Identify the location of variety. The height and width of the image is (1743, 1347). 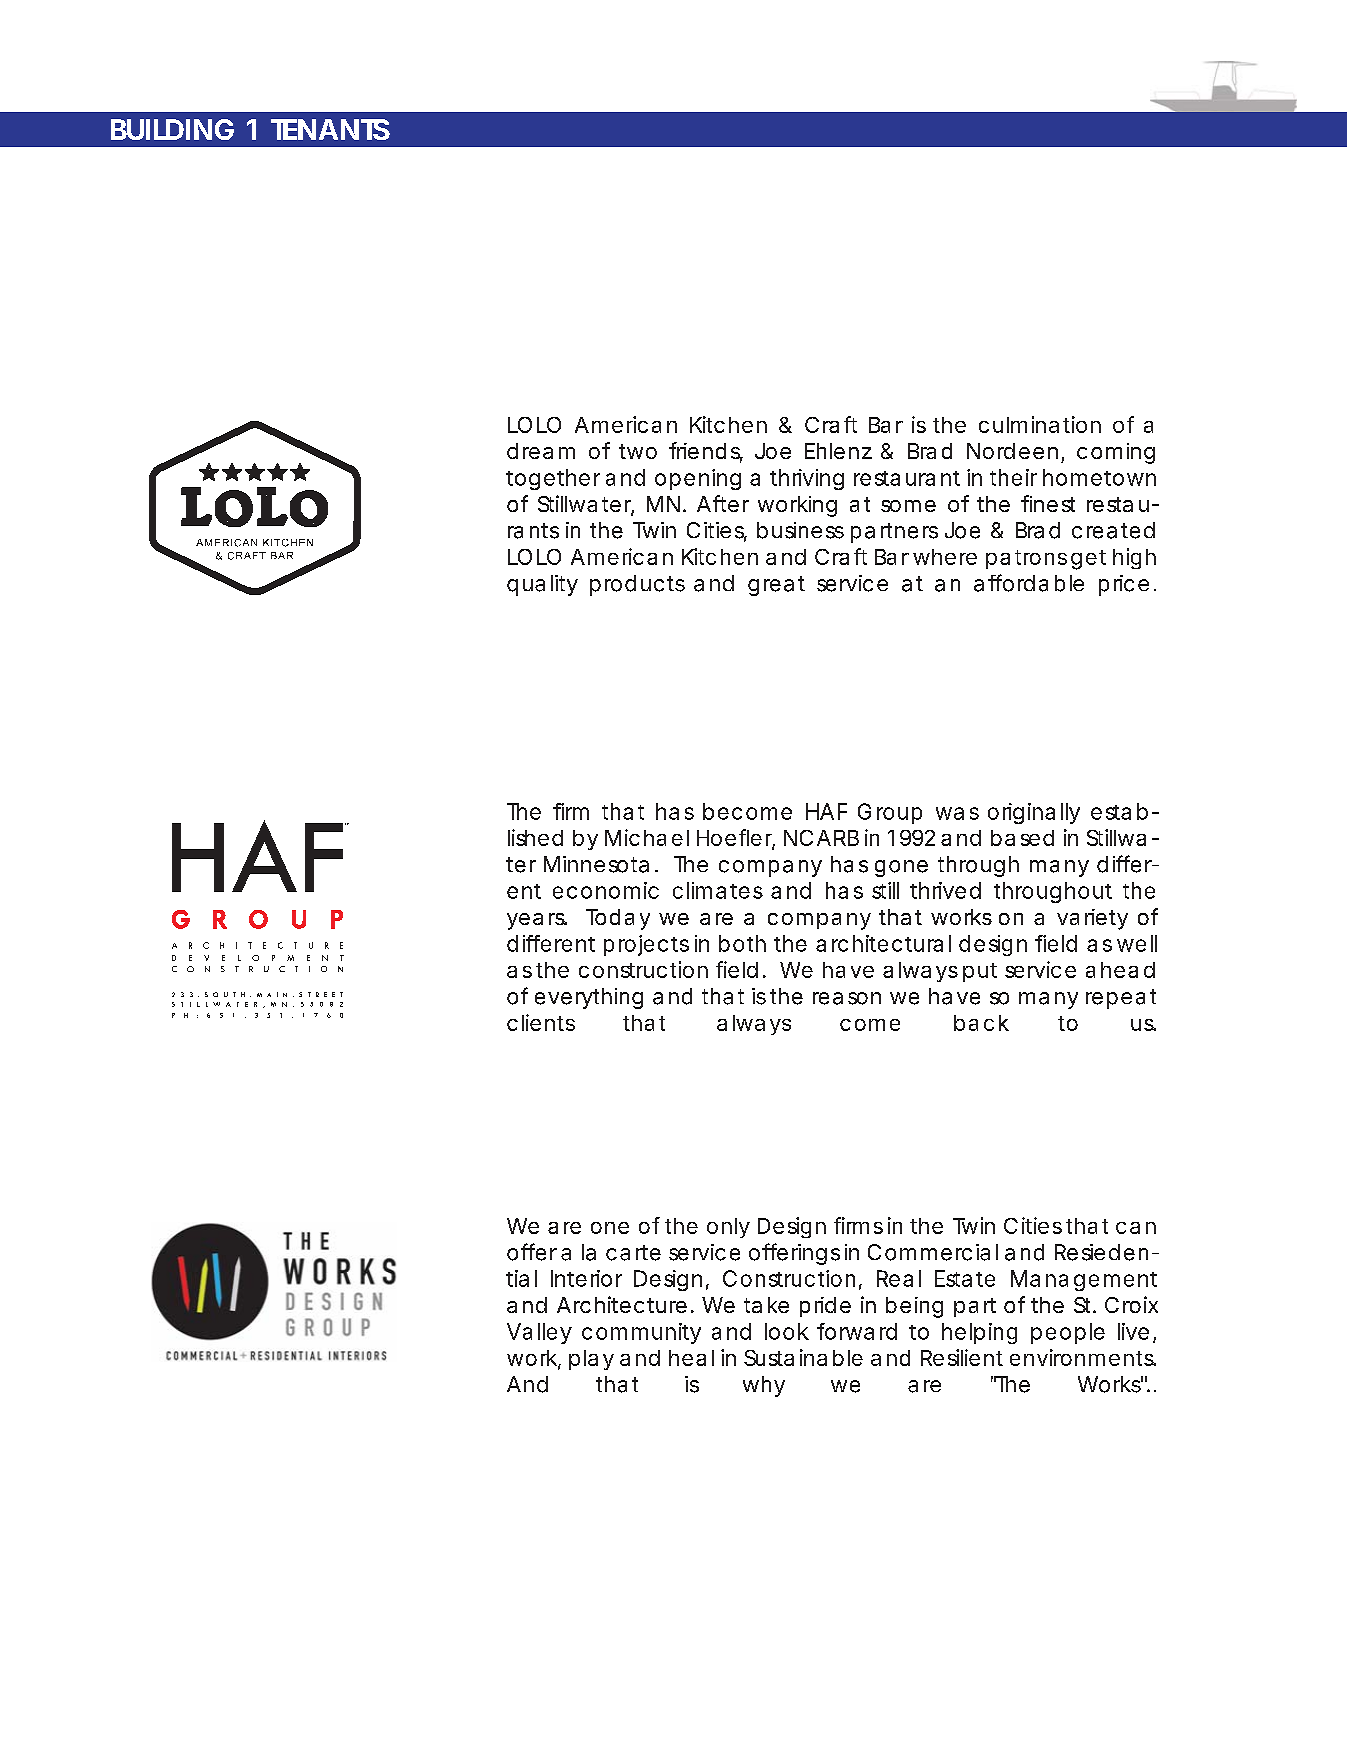
(1092, 919).
